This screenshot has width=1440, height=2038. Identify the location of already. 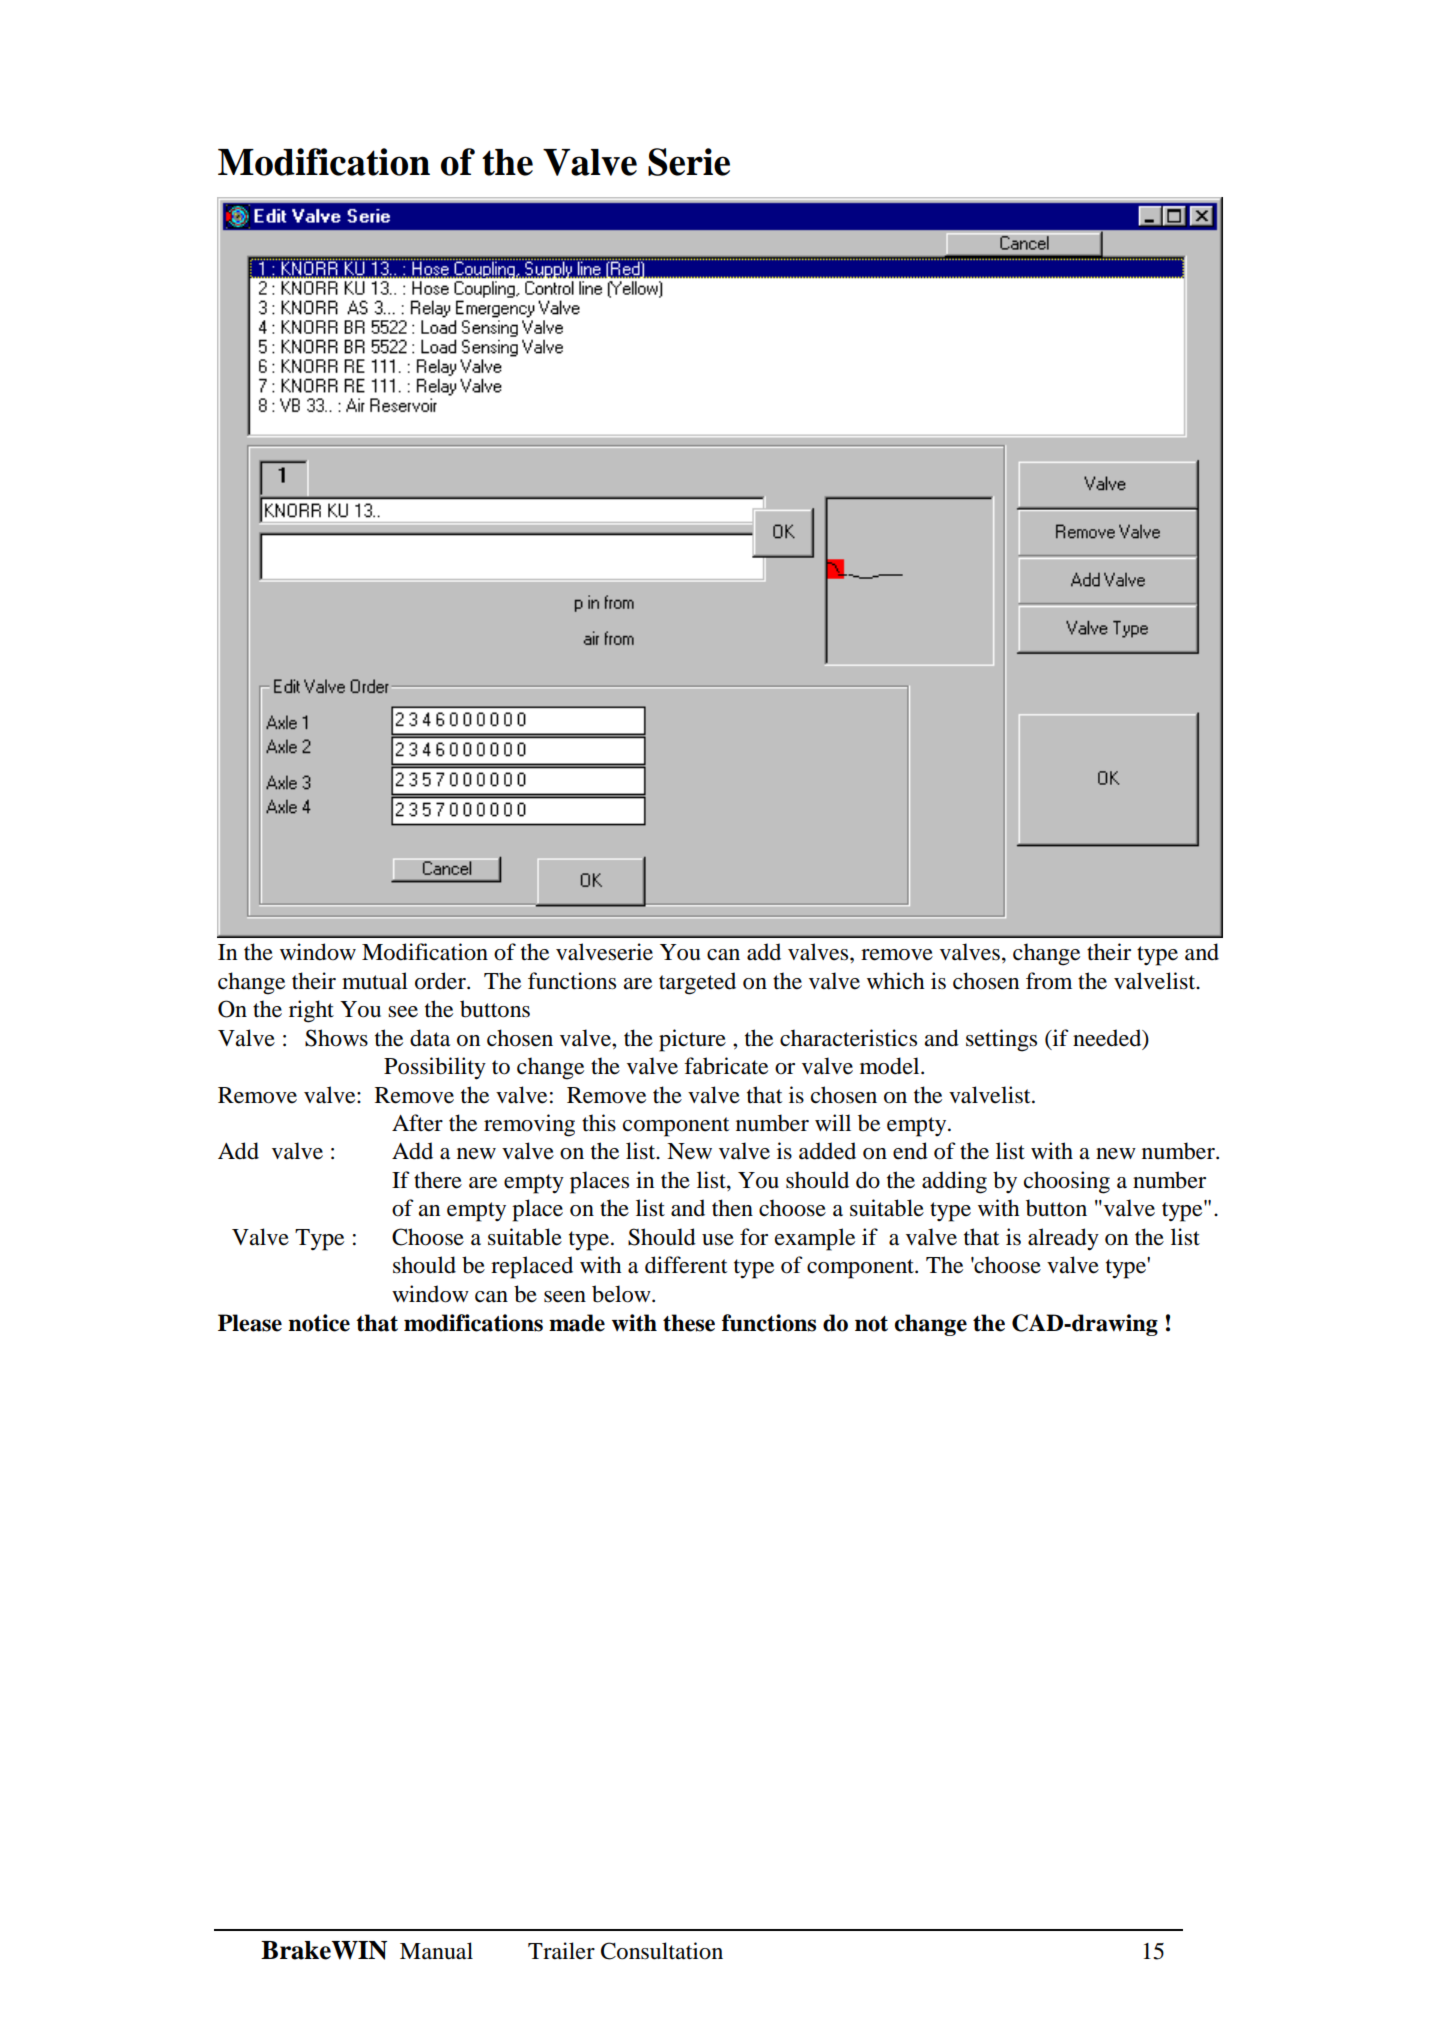
(1063, 1239).
